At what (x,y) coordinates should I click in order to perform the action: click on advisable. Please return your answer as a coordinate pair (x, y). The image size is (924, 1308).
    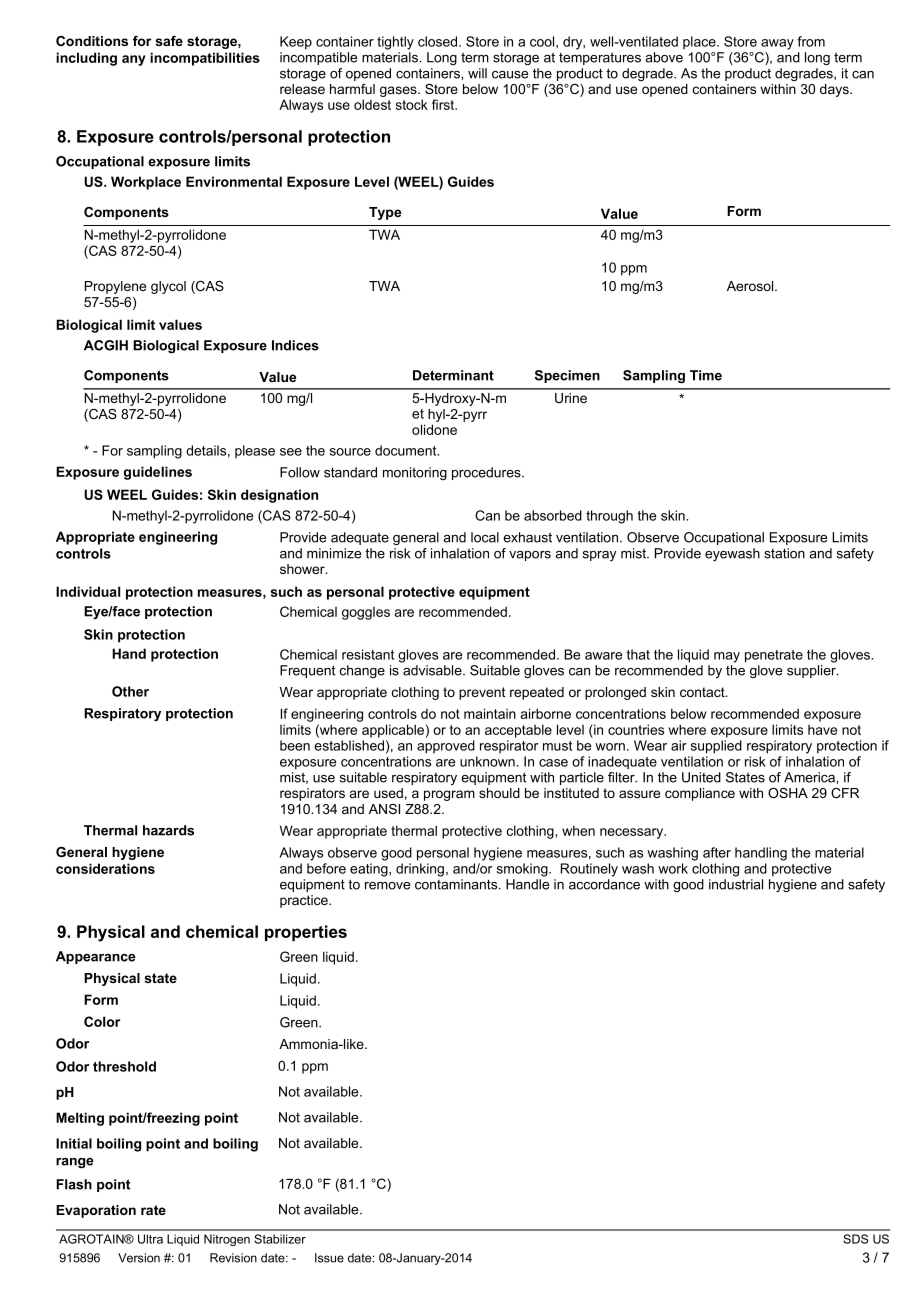
    Looking at the image, I should click on (433, 670).
